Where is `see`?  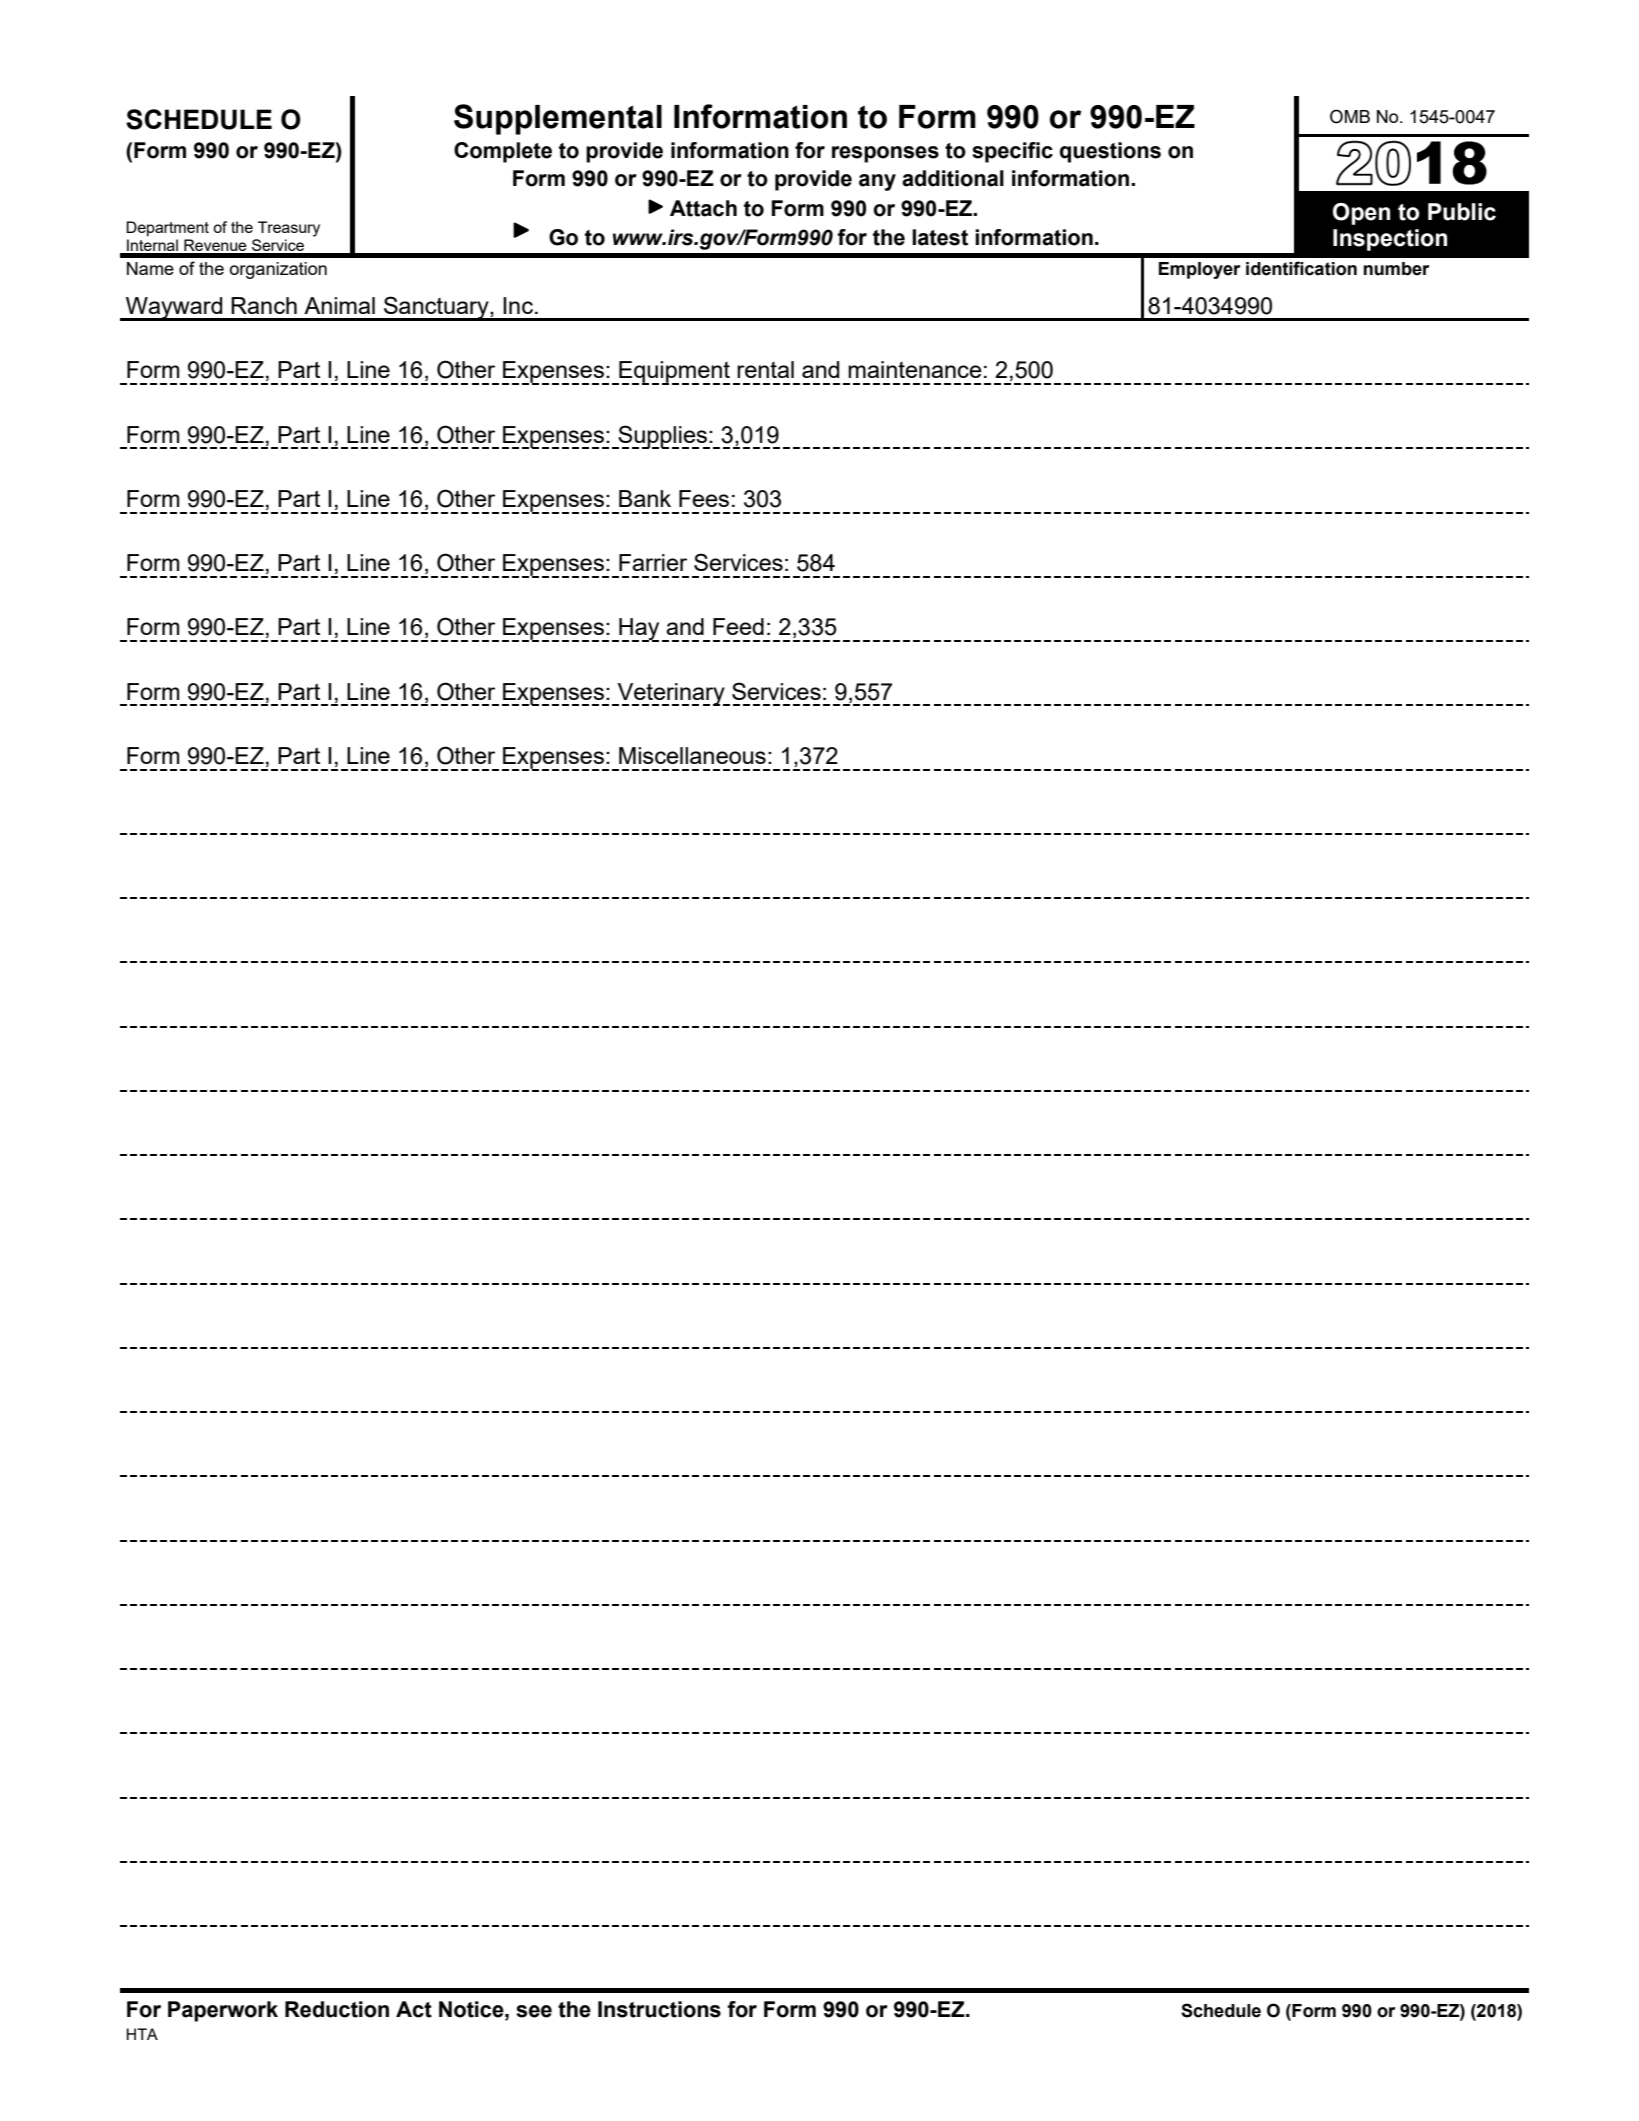
see is located at coordinates (534, 2011).
